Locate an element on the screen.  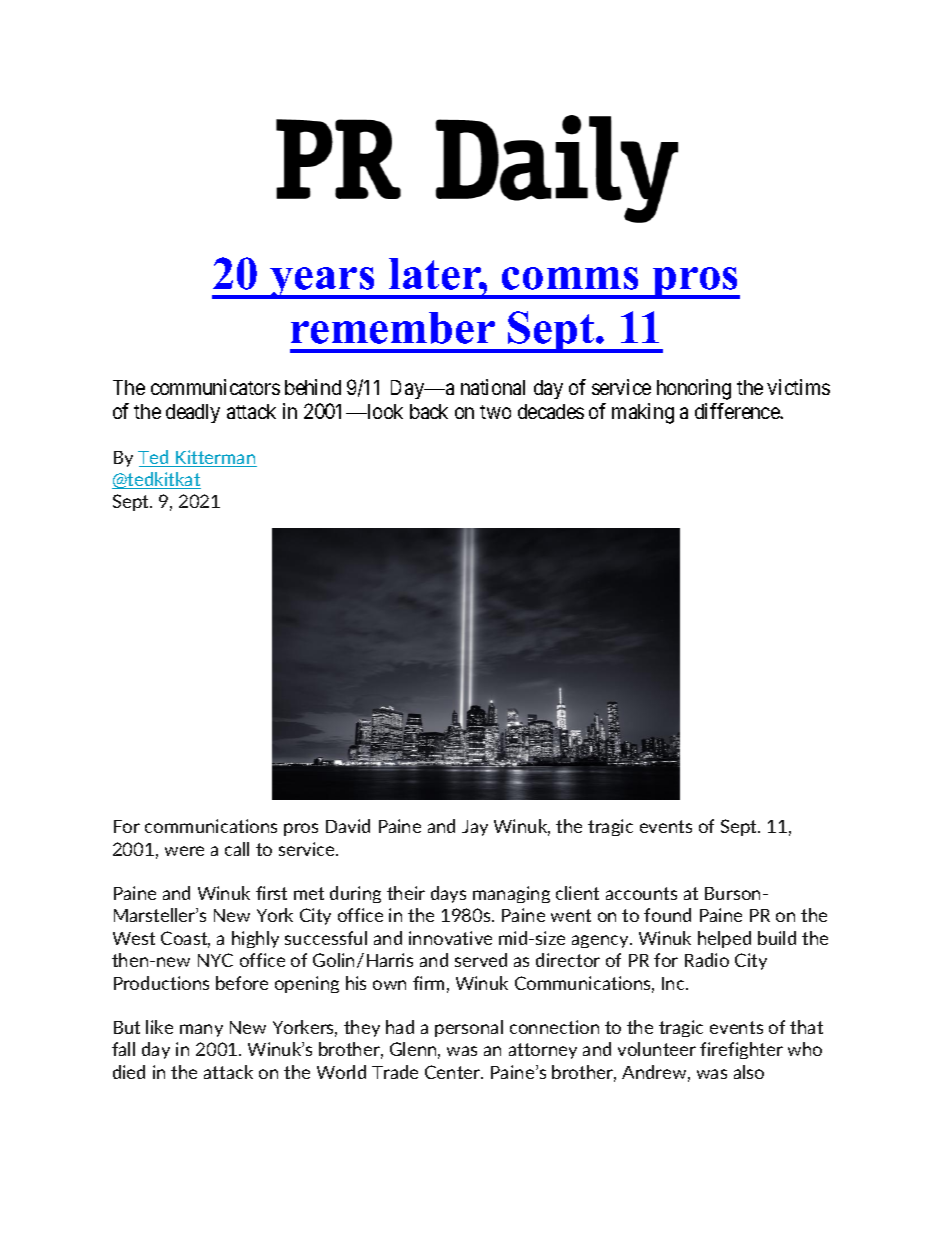
remember is located at coordinates (393, 328).
